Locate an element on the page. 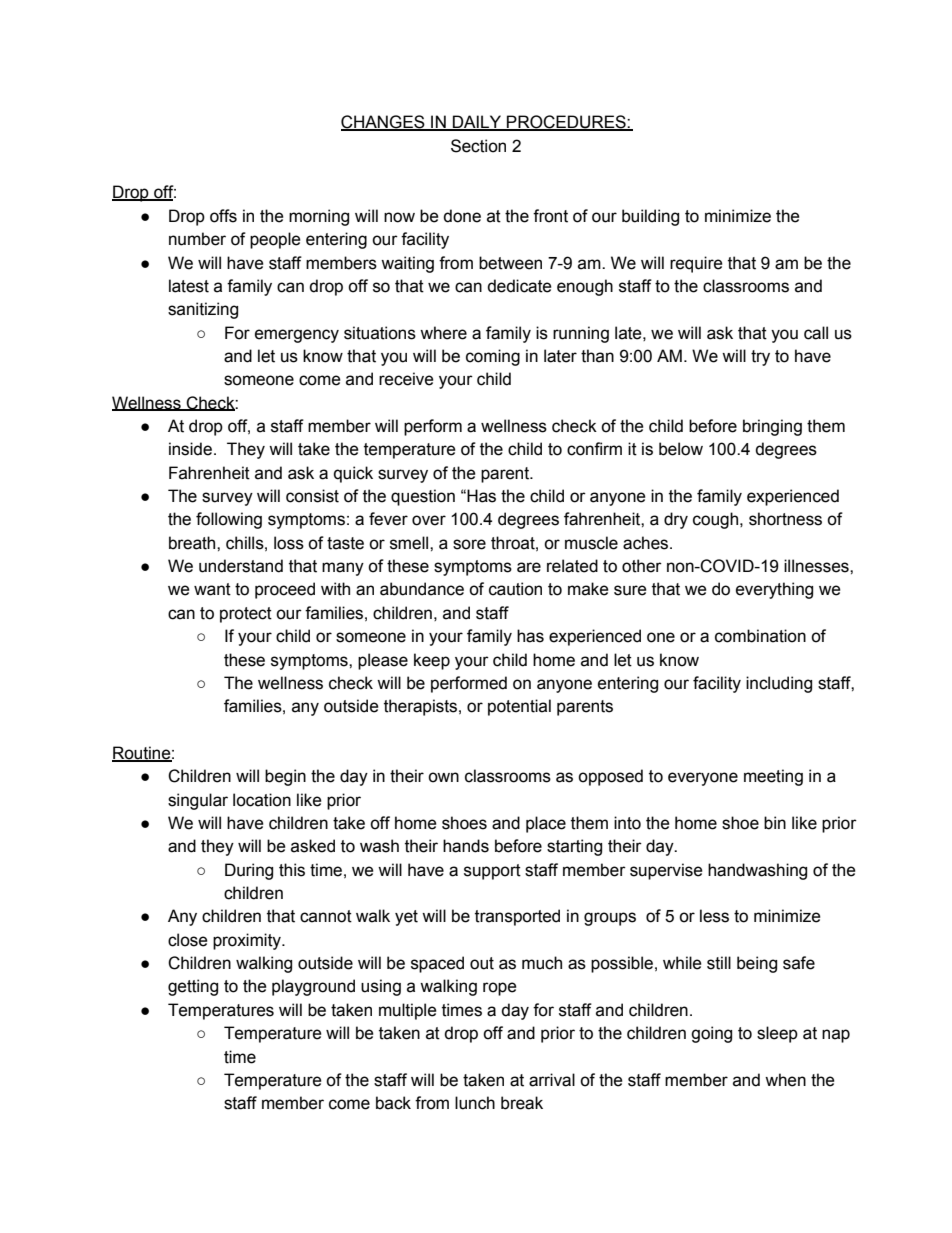 Image resolution: width=952 pixels, height=1233 pixels. coming is located at coordinates (493, 357).
